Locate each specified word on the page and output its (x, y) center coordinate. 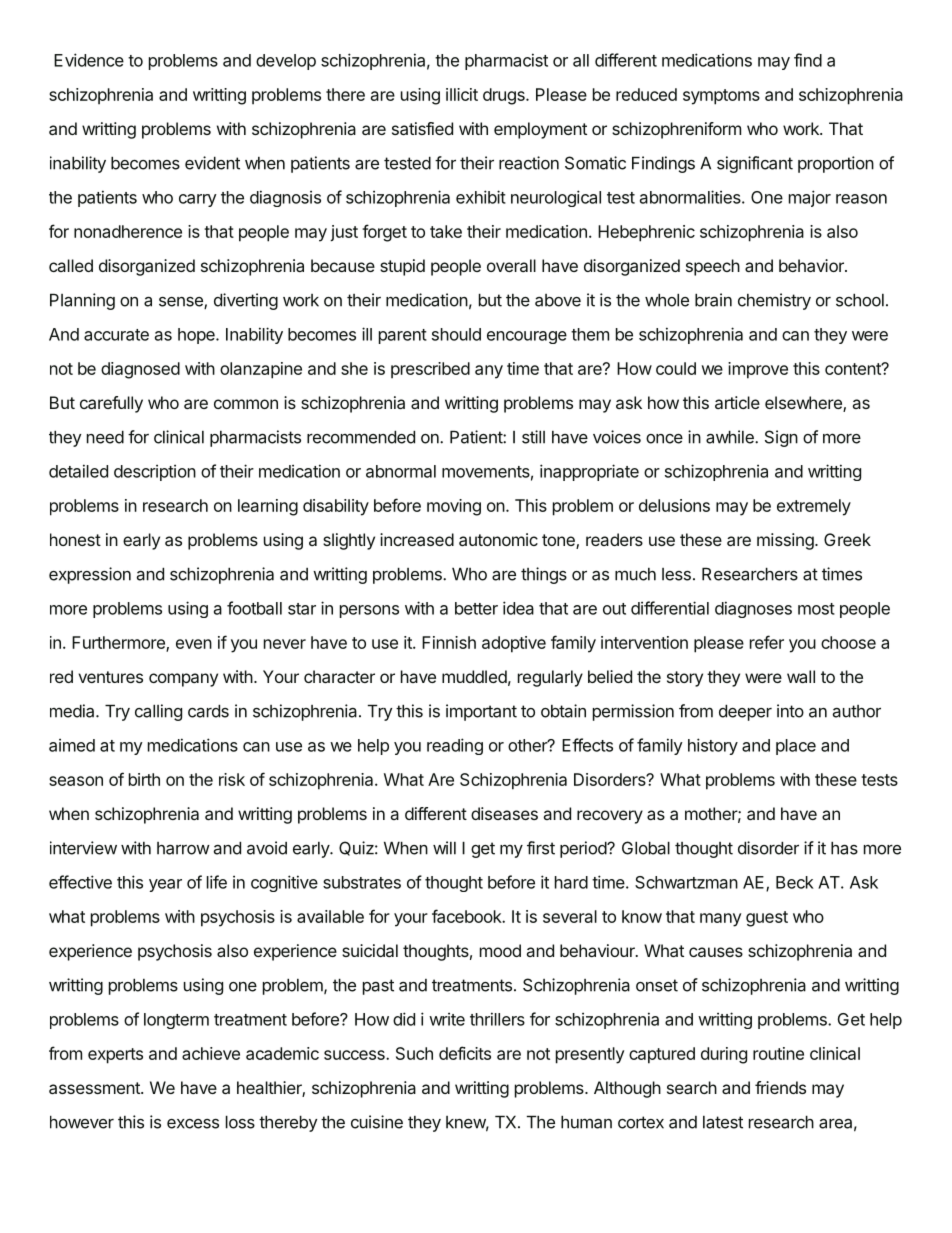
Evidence (89, 60)
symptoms (721, 97)
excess (193, 1124)
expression (90, 575)
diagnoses (753, 609)
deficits (465, 1053)
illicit (462, 94)
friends (780, 1087)
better (476, 608)
